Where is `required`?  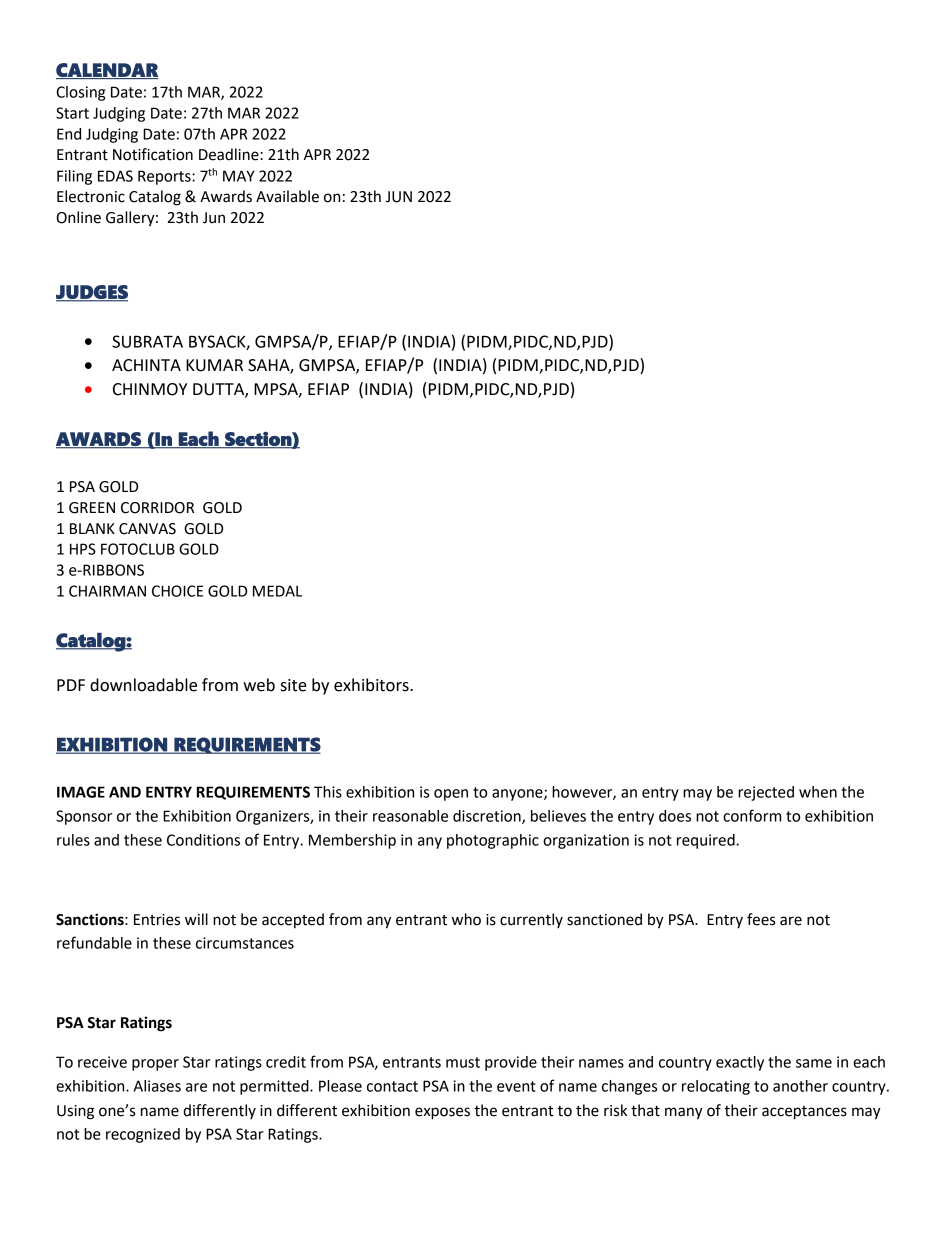
required is located at coordinates (707, 841).
